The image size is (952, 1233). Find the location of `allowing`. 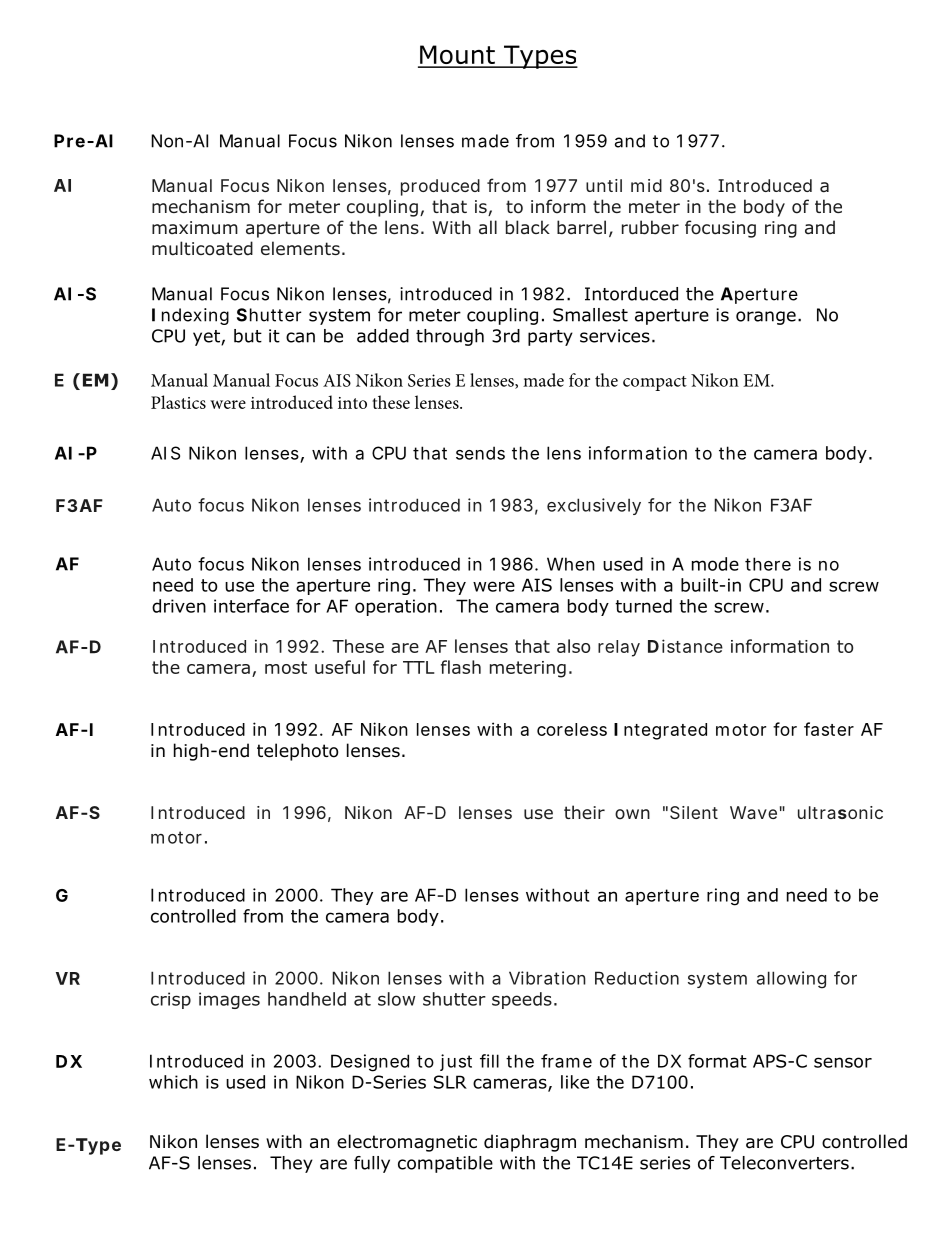

allowing is located at coordinates (791, 980).
